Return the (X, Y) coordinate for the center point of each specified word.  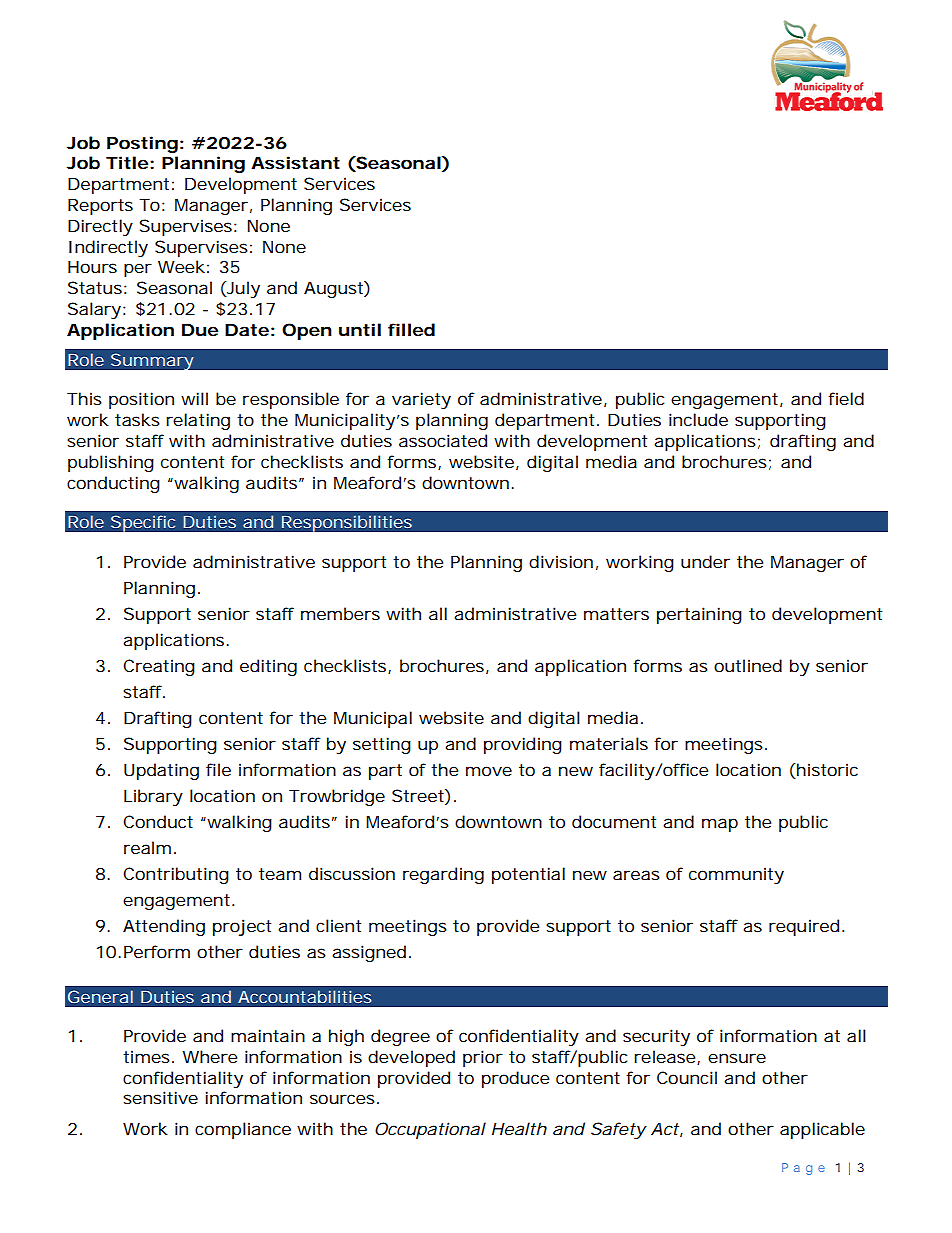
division (561, 561)
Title (127, 162)
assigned (369, 953)
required (804, 927)
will (194, 398)
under (705, 561)
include (698, 419)
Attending (164, 927)
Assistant (295, 162)
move (489, 771)
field (846, 398)
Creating (159, 667)
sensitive (160, 1097)
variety (421, 400)
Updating (161, 771)
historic (826, 771)
